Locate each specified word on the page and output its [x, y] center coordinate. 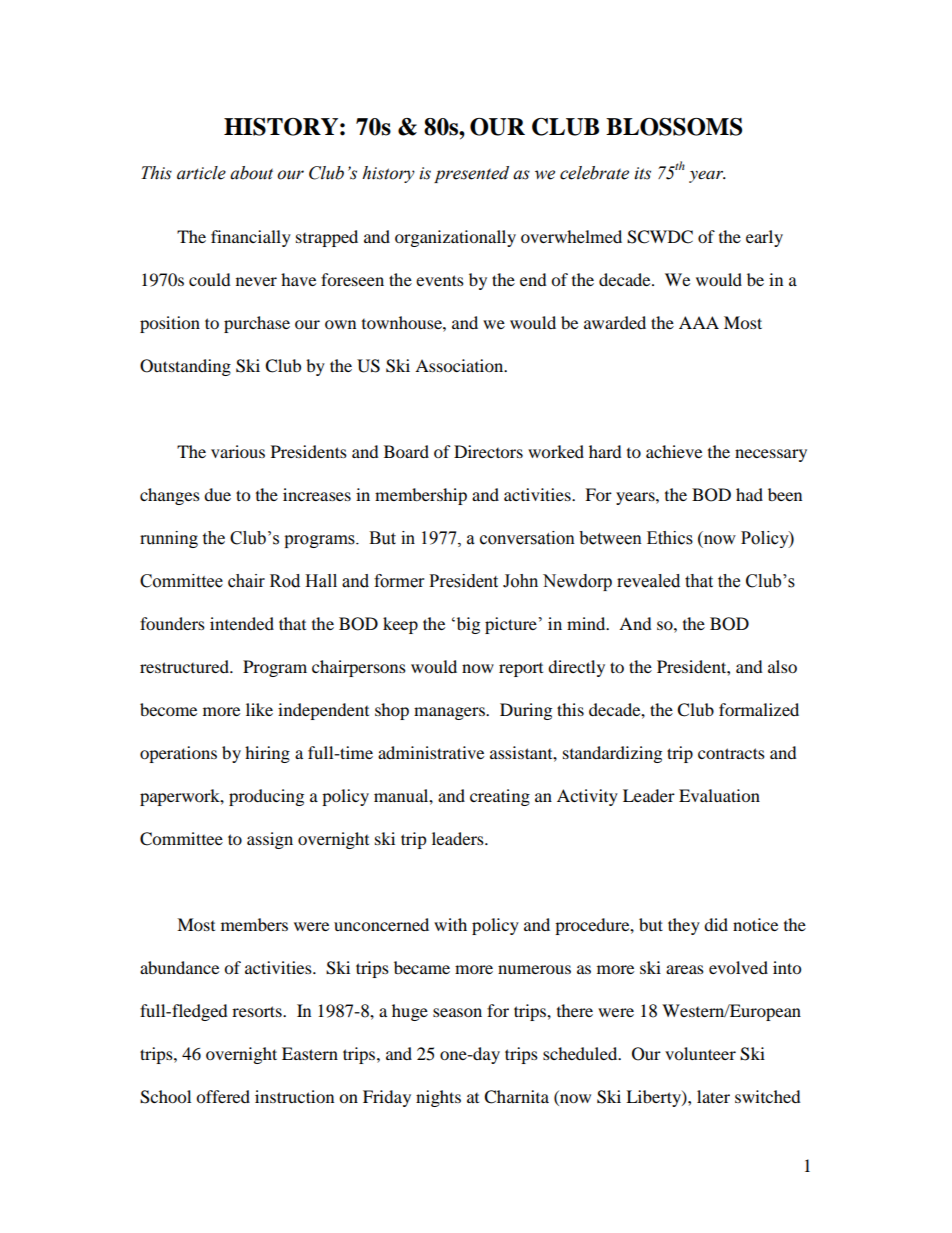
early [764, 238]
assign [270, 840]
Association [460, 365]
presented [471, 174]
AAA [699, 322]
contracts [731, 753]
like [259, 709]
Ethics [670, 538]
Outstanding [185, 367]
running [169, 539]
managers [450, 713]
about [251, 173]
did [716, 924]
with [450, 924]
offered [223, 1096]
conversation [527, 538]
